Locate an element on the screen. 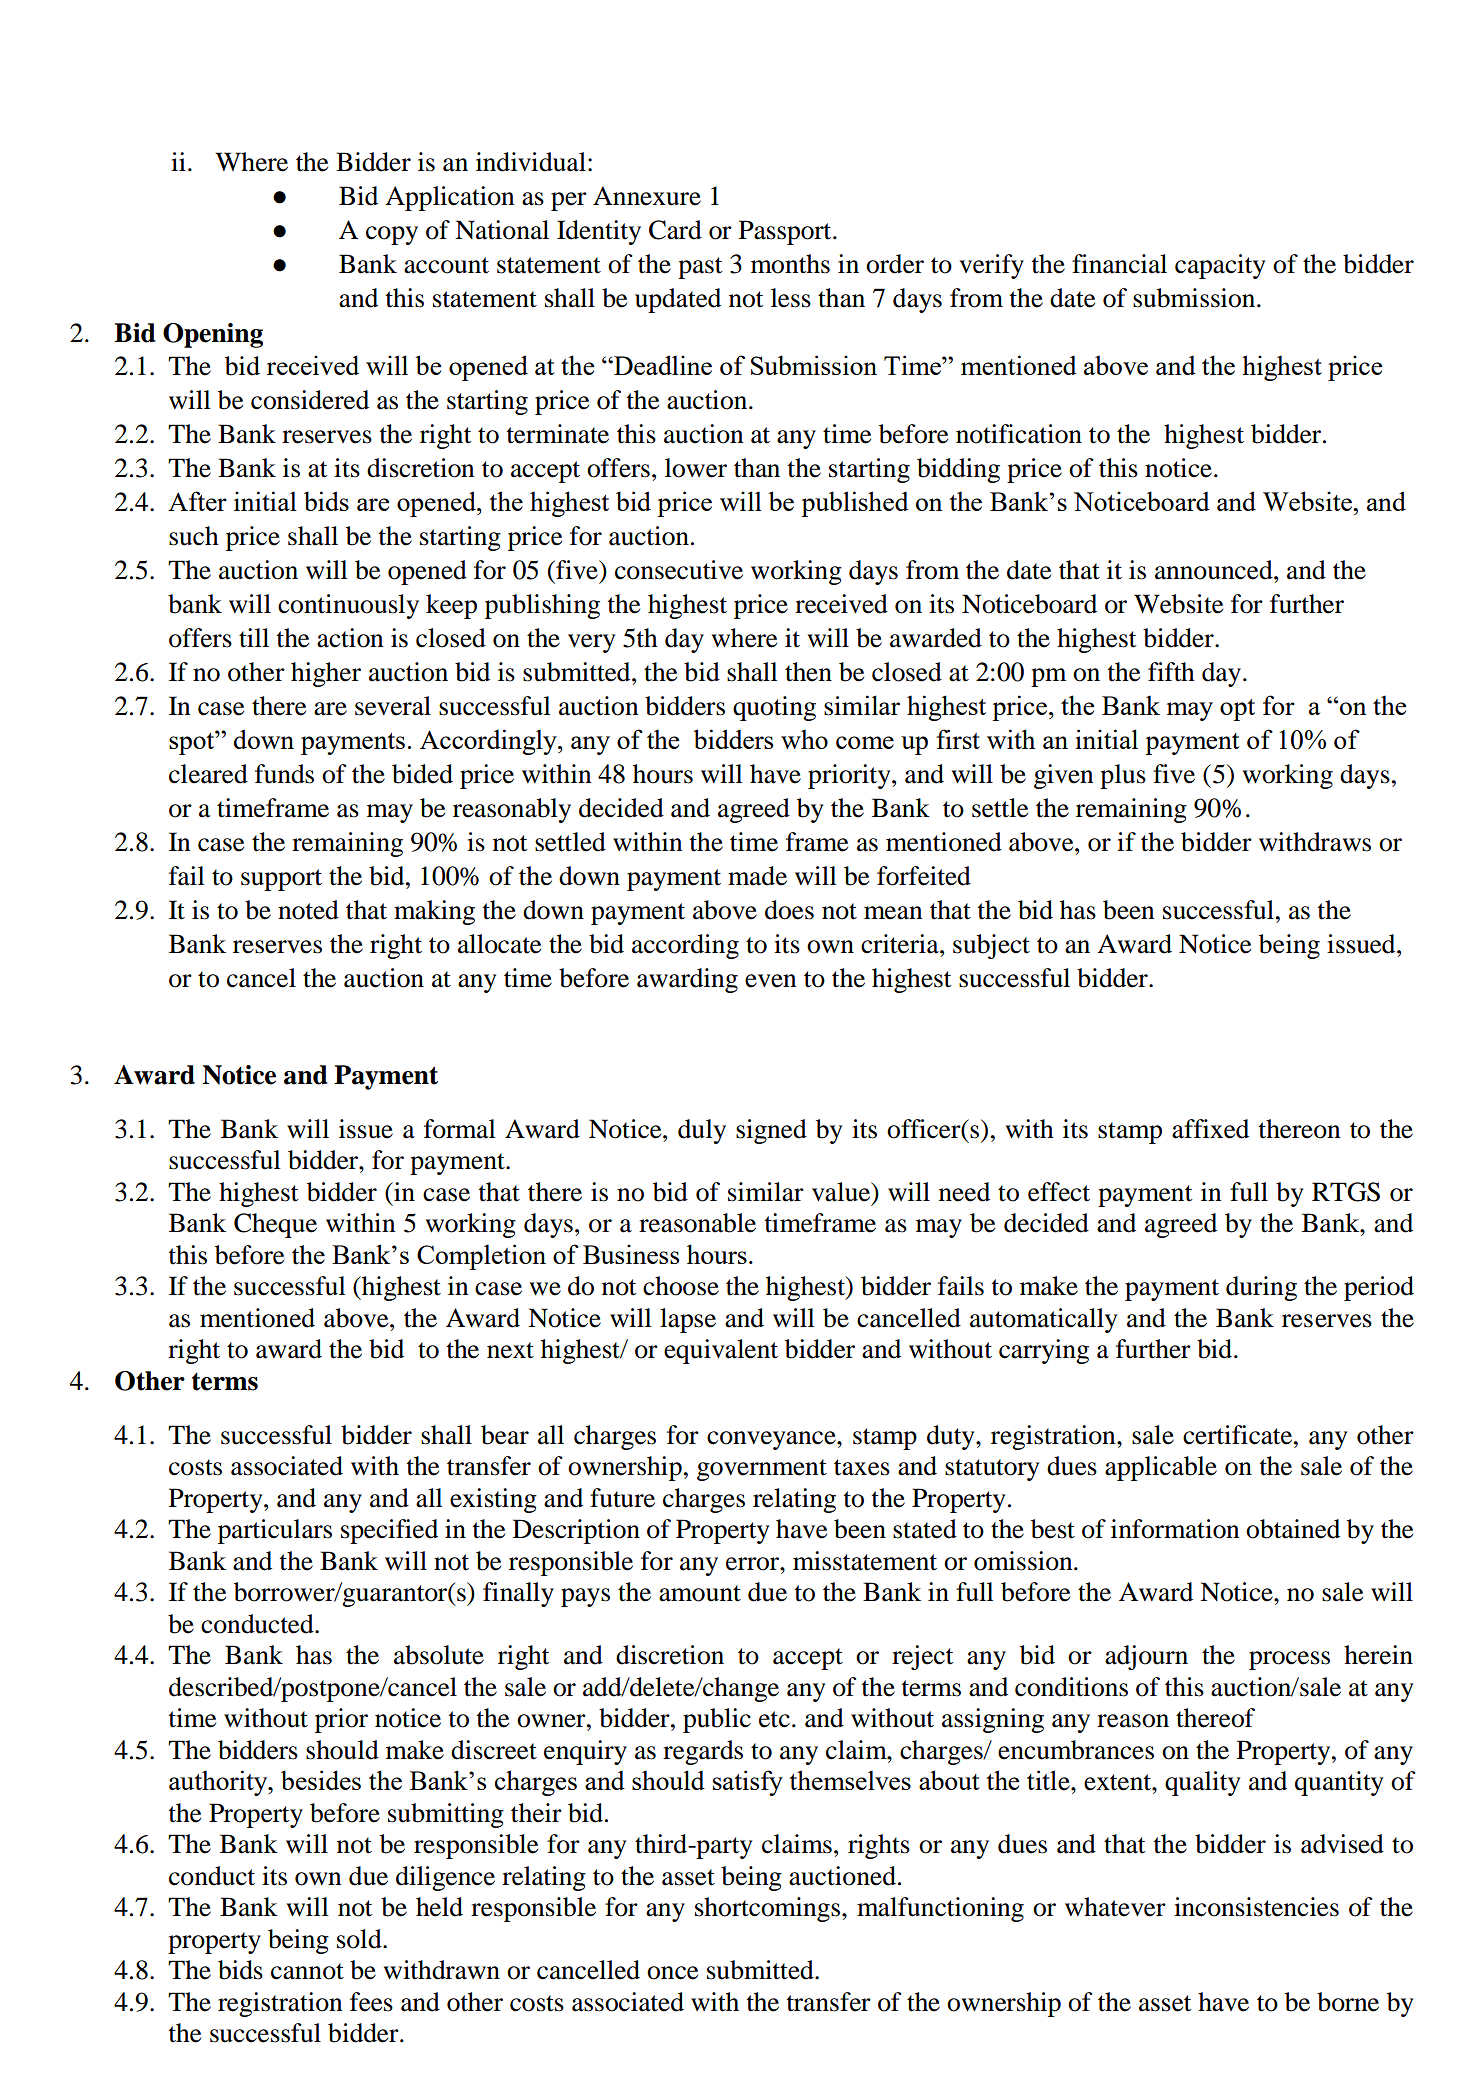 The image size is (1484, 2097). affixed is located at coordinates (1210, 1129).
